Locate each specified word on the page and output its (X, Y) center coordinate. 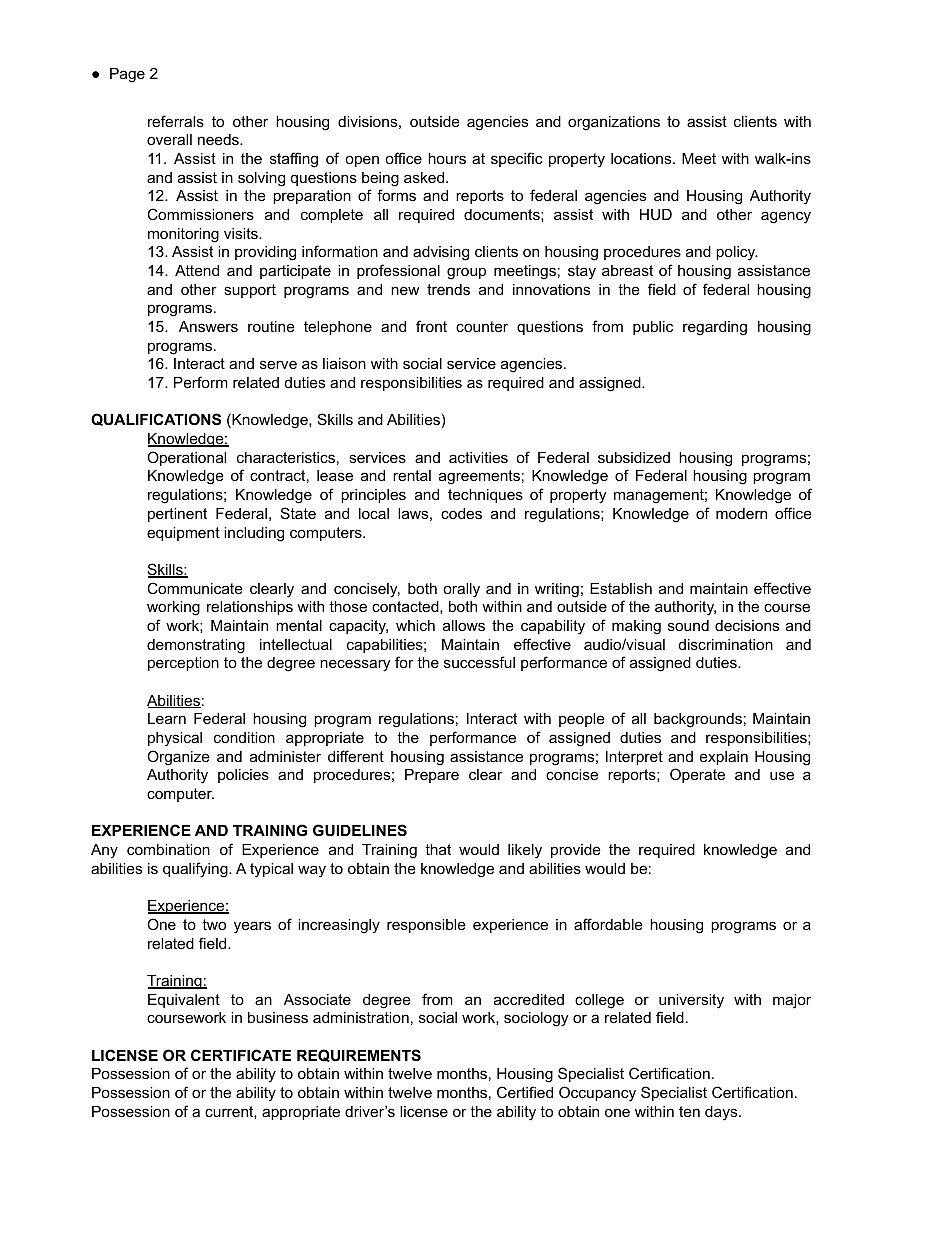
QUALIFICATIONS (156, 419)
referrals (176, 121)
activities (478, 457)
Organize (178, 758)
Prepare (432, 776)
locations (642, 158)
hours (447, 158)
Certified (525, 1092)
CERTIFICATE (241, 1055)
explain (724, 758)
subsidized (634, 457)
